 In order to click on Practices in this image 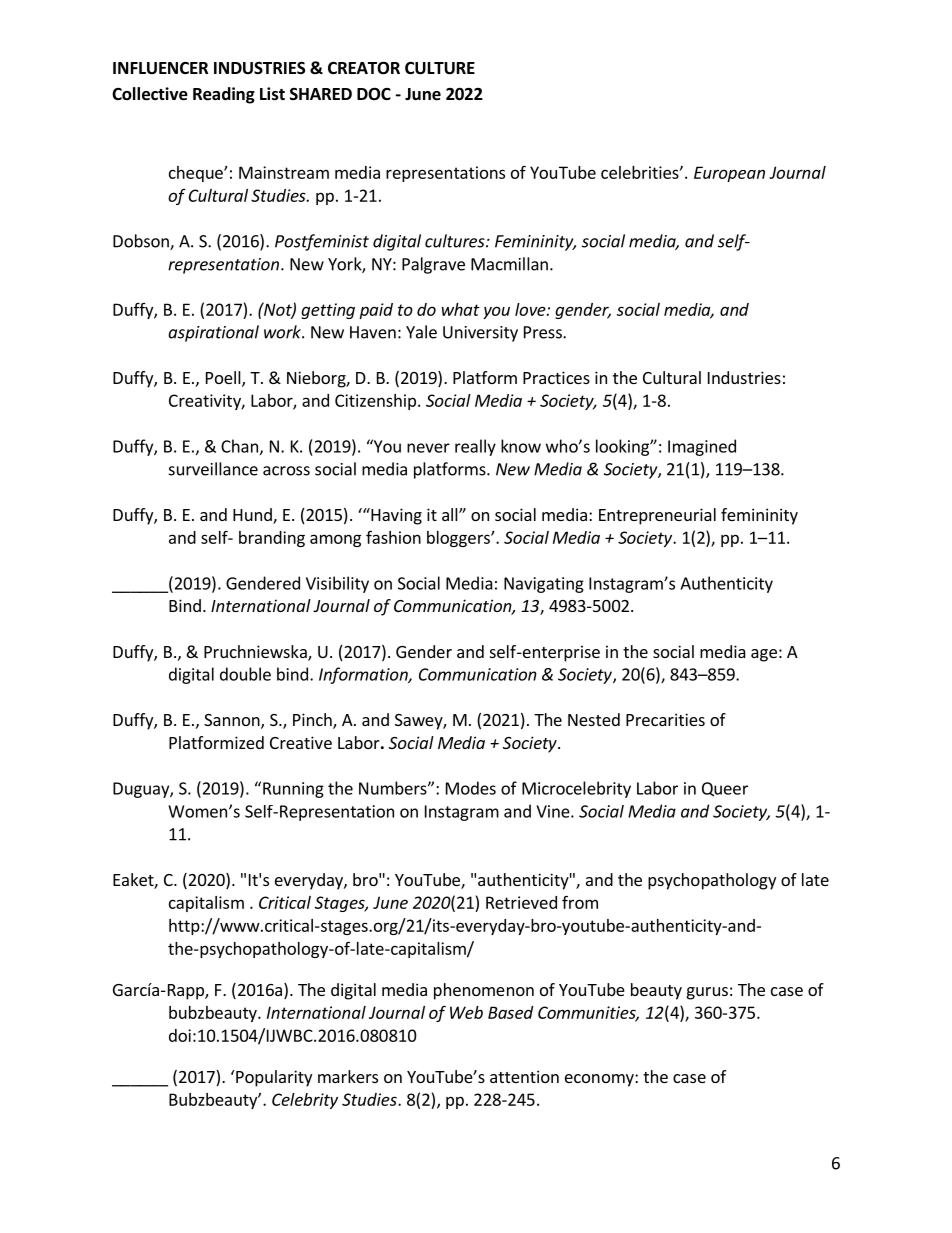, I will do `click(556, 377)`.
